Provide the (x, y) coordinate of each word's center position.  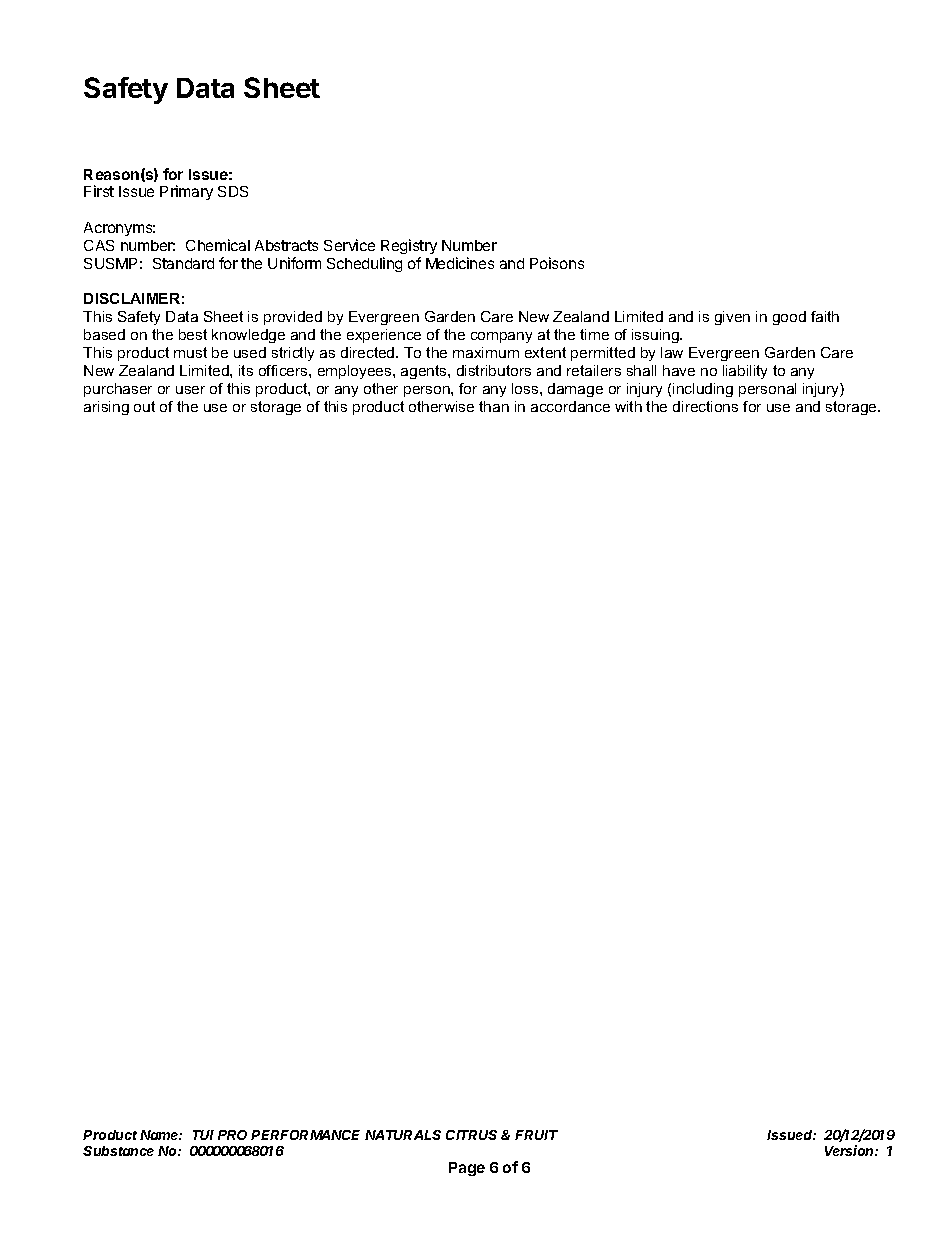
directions (705, 406)
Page (467, 1169)
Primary (186, 192)
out (144, 406)
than (494, 406)
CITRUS (471, 1135)
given (732, 318)
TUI (203, 1135)
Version (849, 1150)
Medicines (460, 263)
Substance (118, 1151)
